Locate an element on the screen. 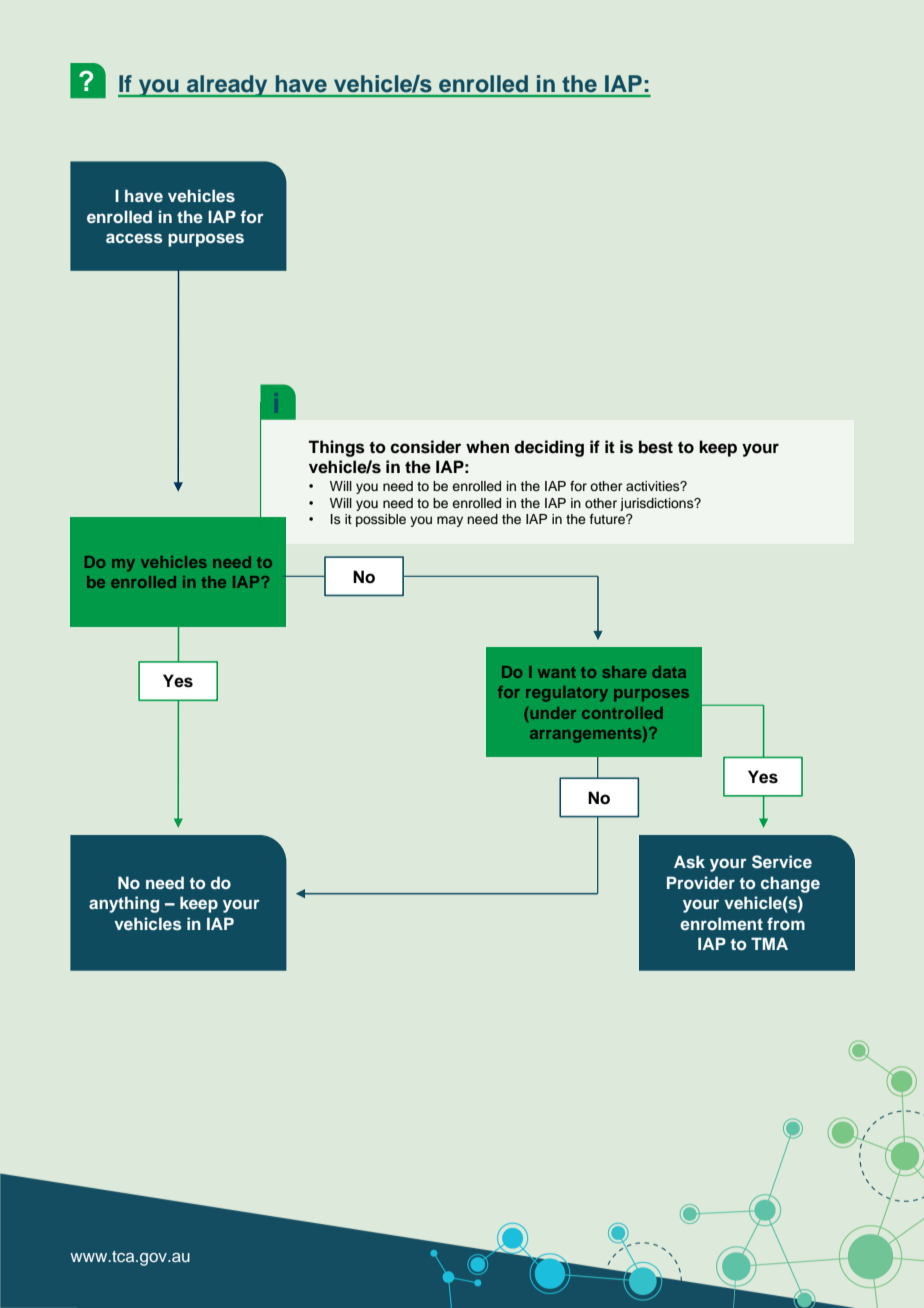 The height and width of the screenshot is (1308, 924). Things is located at coordinates (336, 448).
